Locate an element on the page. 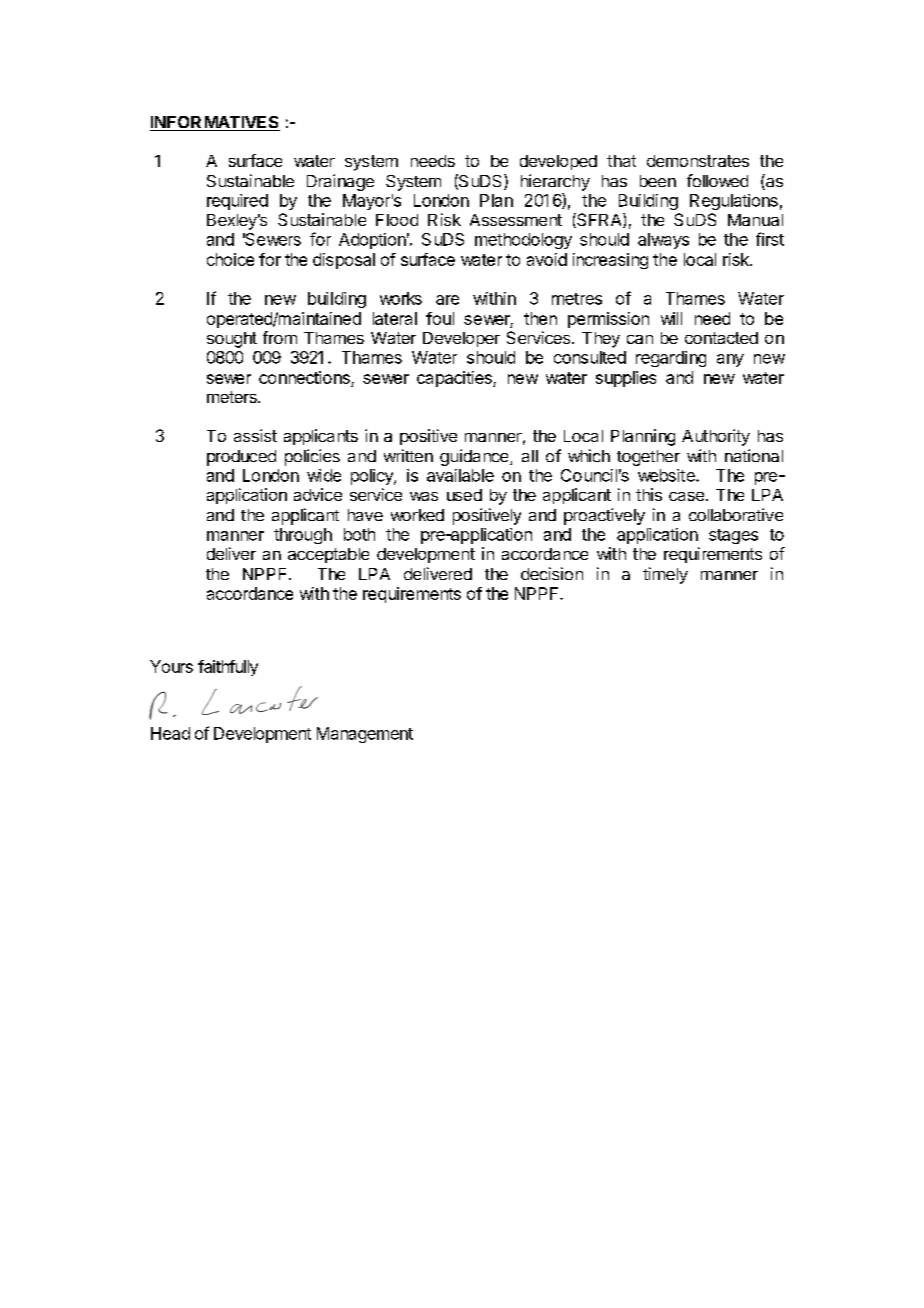  followed is located at coordinates (717, 180).
